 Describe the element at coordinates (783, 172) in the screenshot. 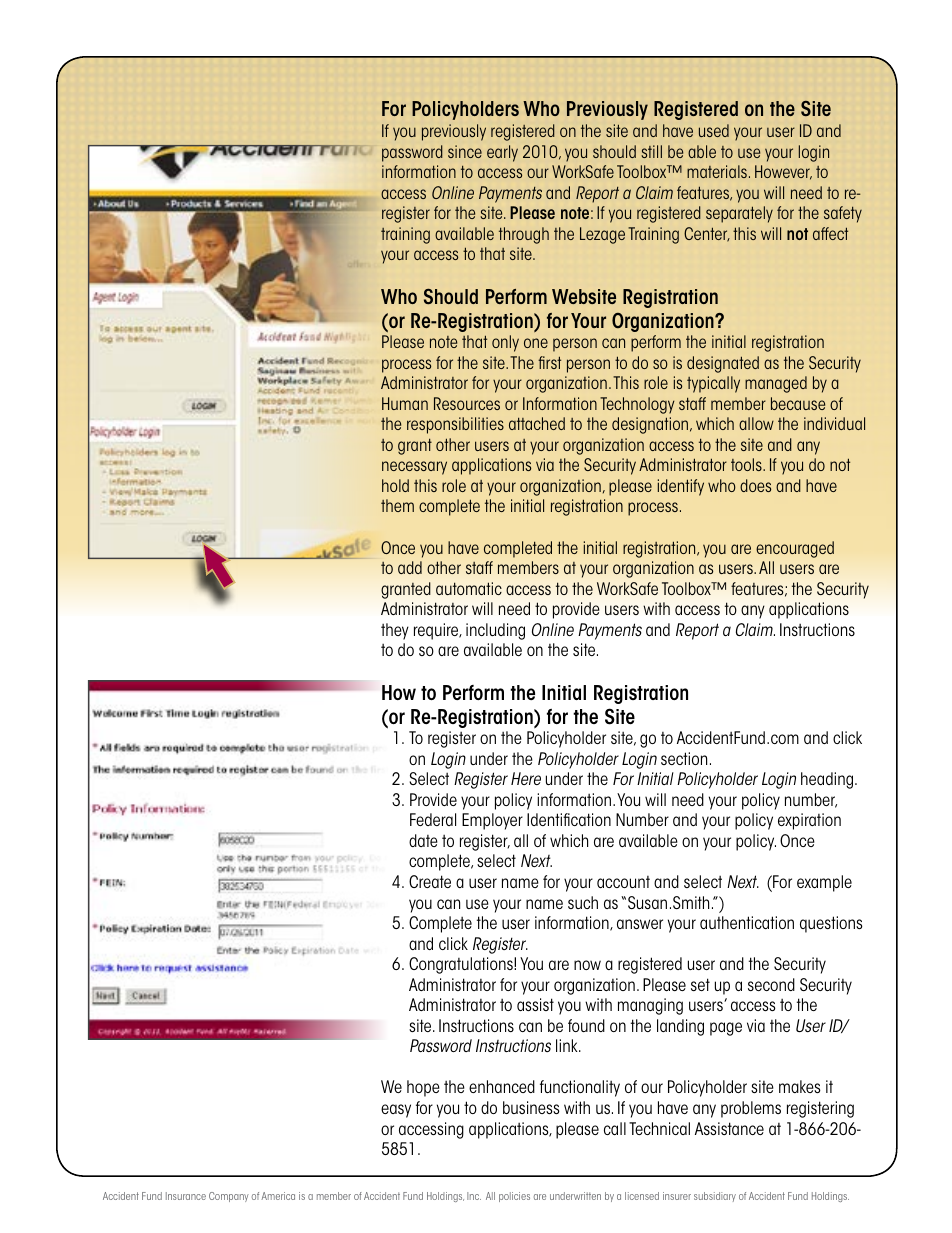

I see `However` at that location.
